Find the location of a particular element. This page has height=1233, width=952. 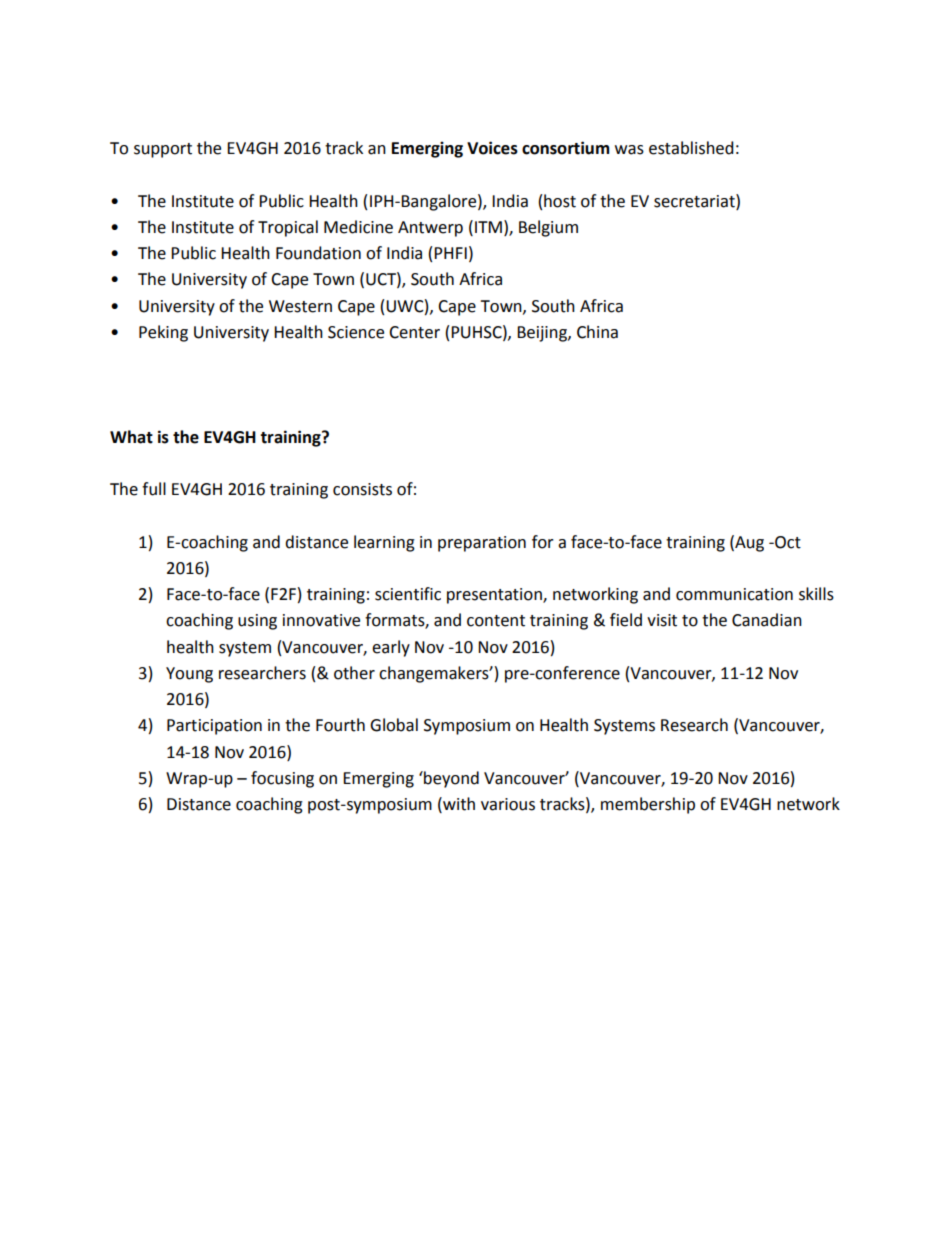

consists is located at coordinates (362, 489).
